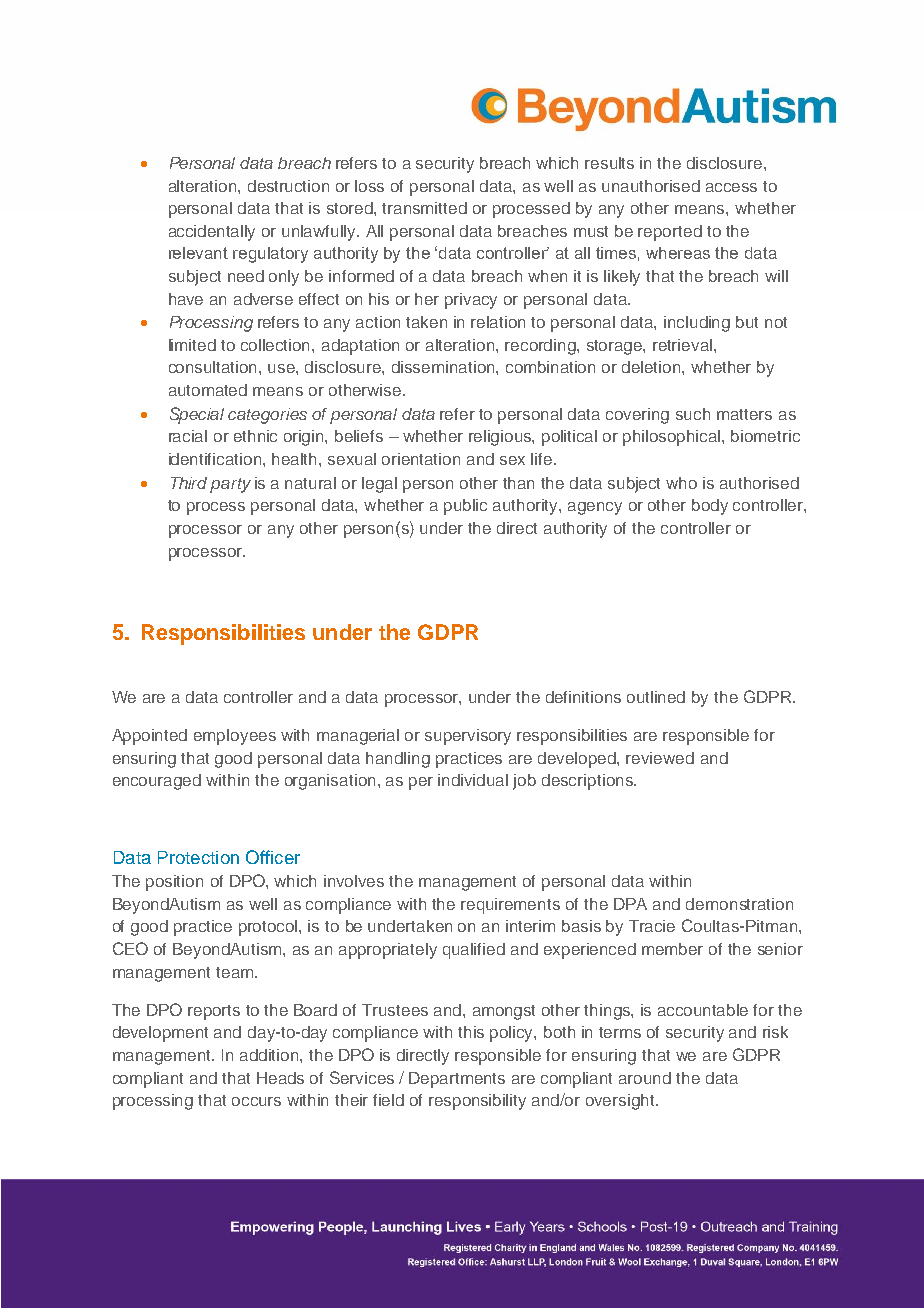 The image size is (924, 1308). What do you see at coordinates (424, 208) in the document?
I see `transmitted` at bounding box center [424, 208].
